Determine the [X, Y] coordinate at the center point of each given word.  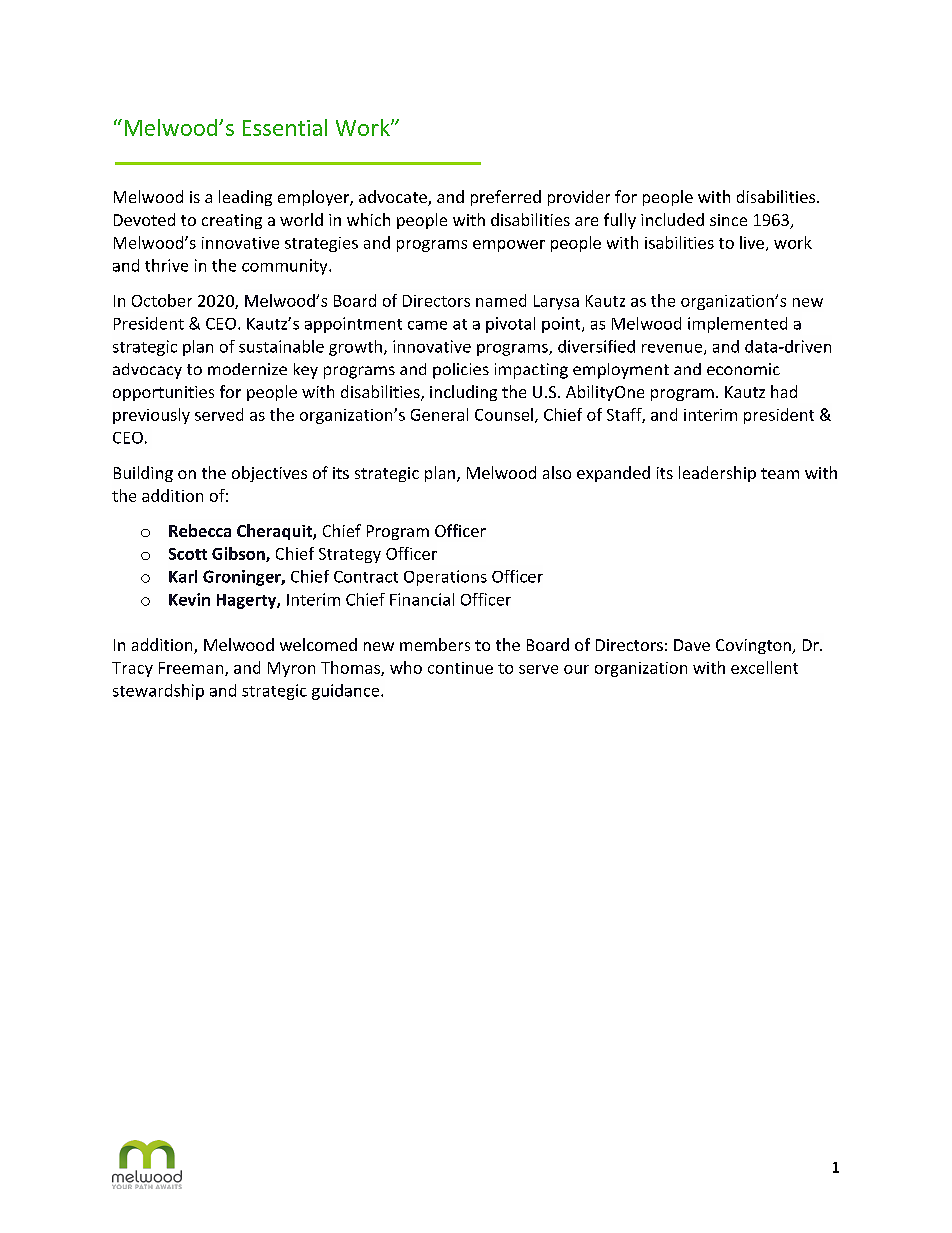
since [728, 220]
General [439, 414]
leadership [717, 474]
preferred [506, 198]
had [784, 391]
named [501, 300]
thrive [166, 265]
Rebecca [200, 530]
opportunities [163, 393]
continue [460, 668]
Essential [285, 127]
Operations [445, 578]
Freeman [192, 669]
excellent [764, 667]
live [752, 242]
